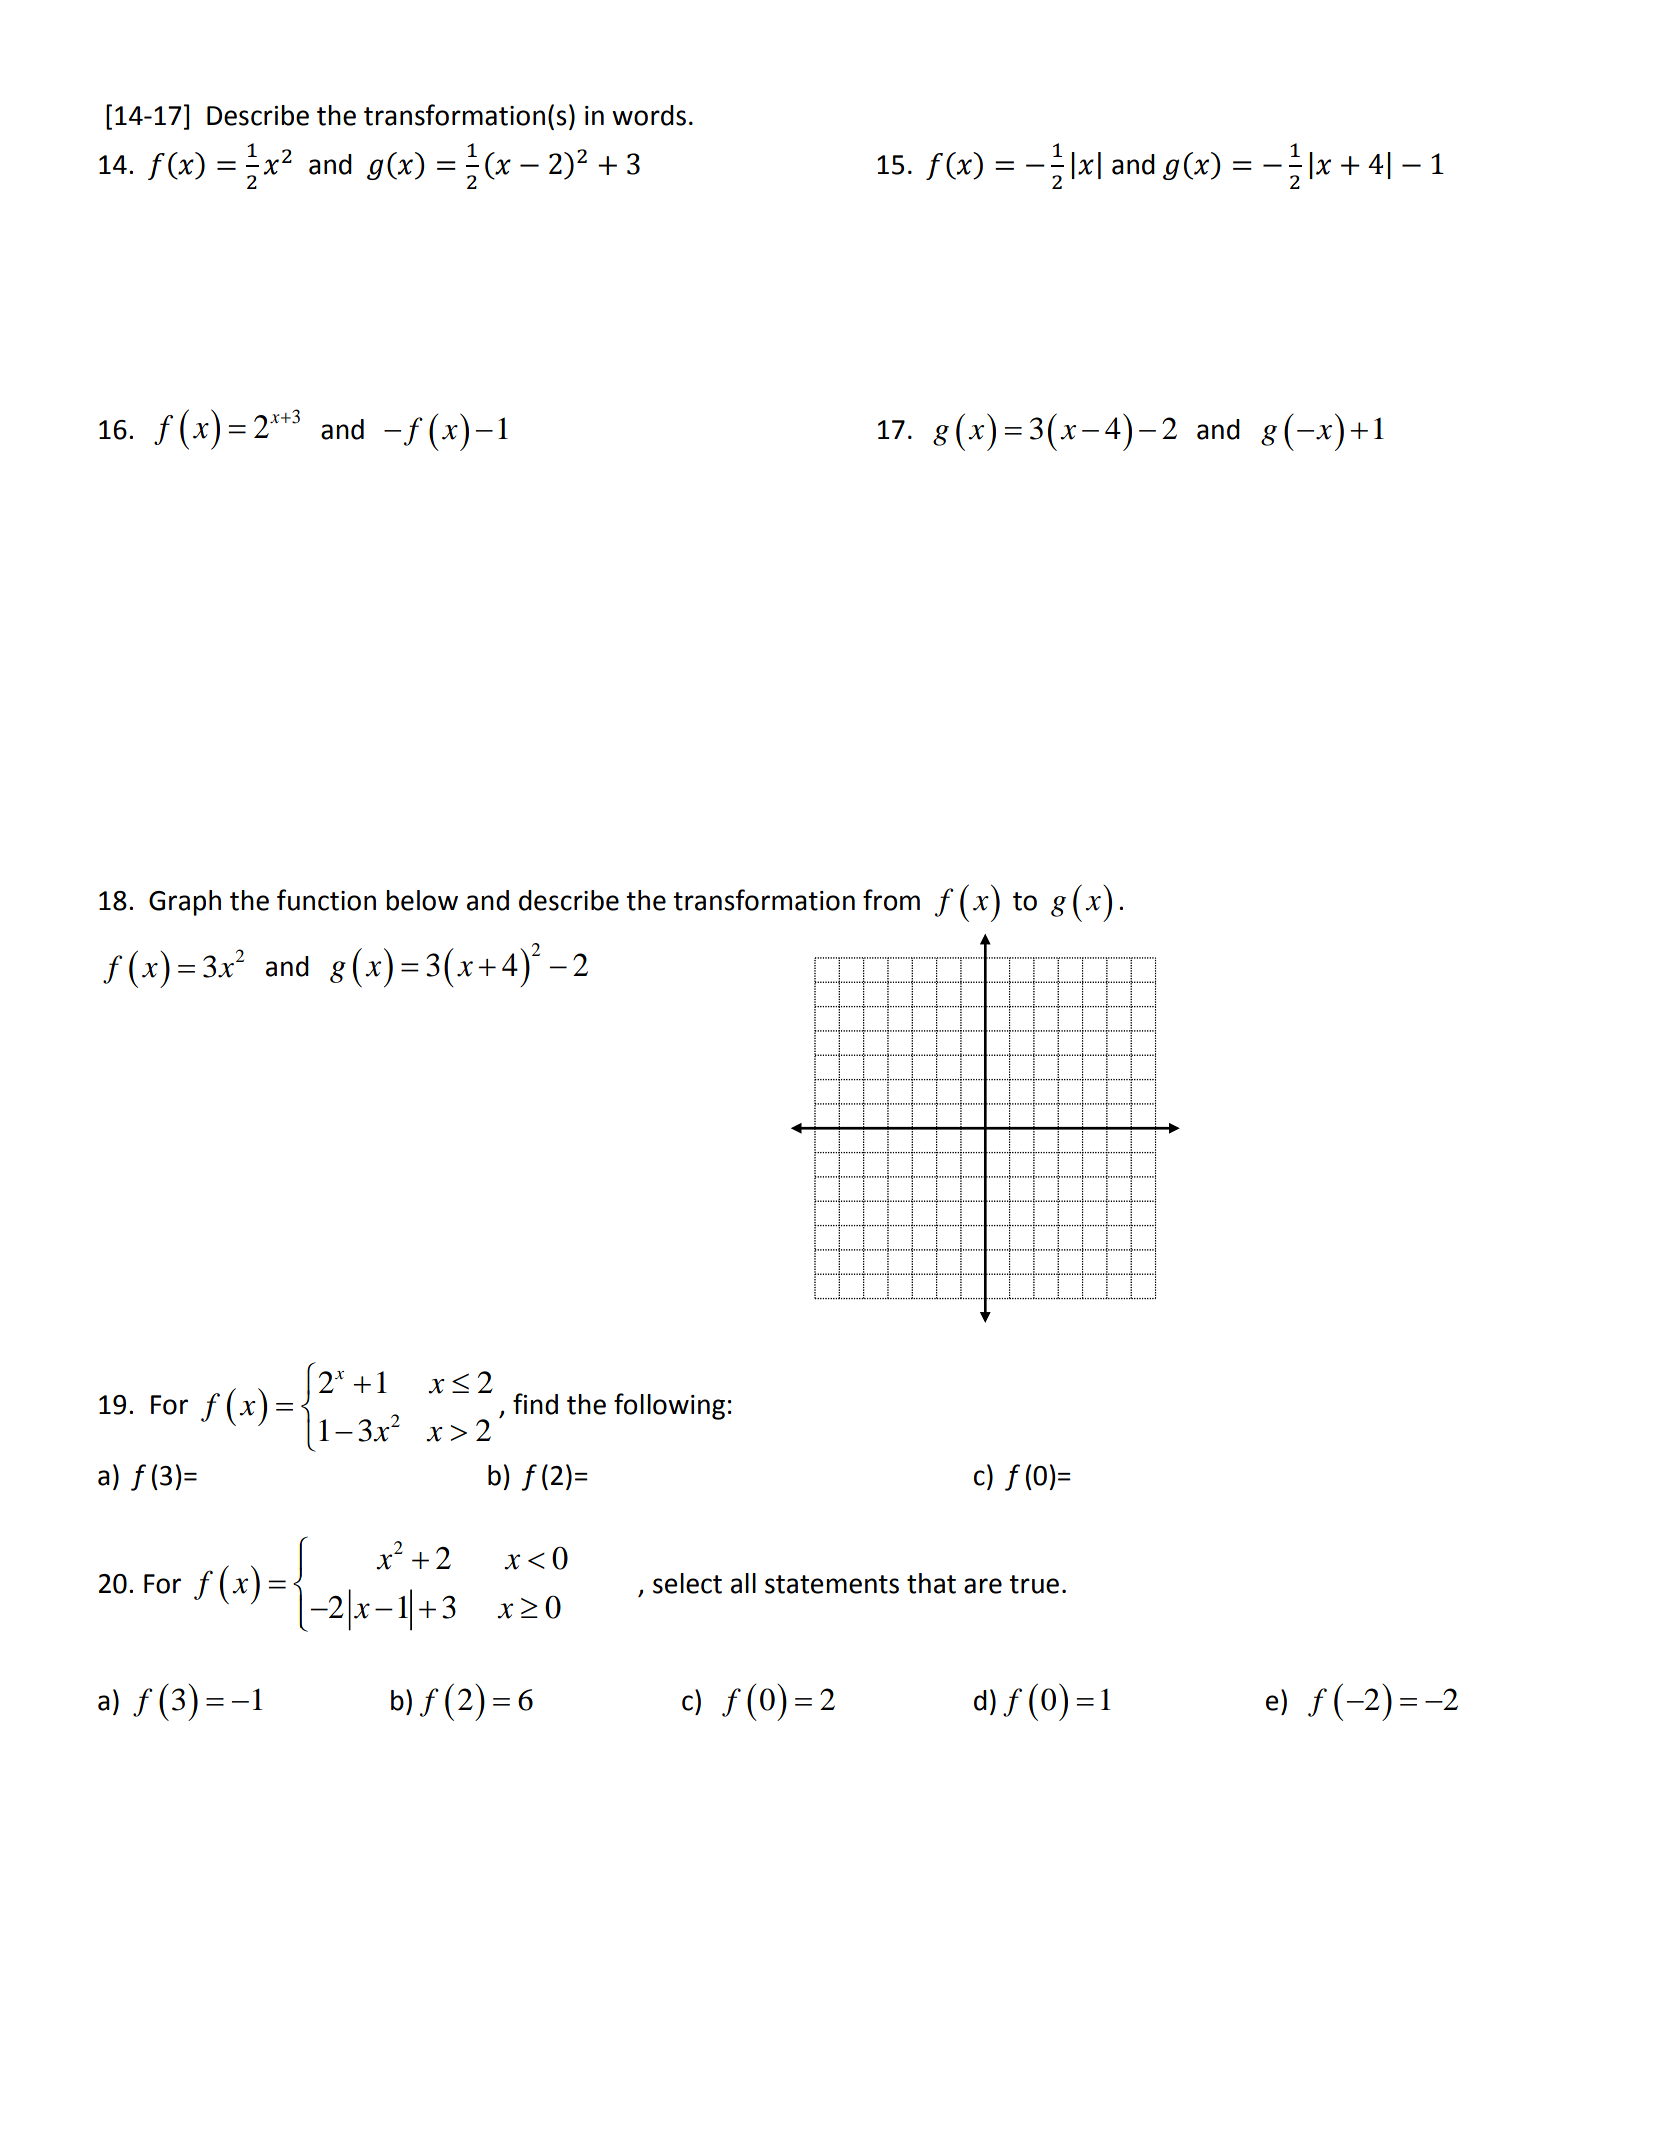  Describe the element at coordinates (422, 900) in the image. I see `below` at that location.
